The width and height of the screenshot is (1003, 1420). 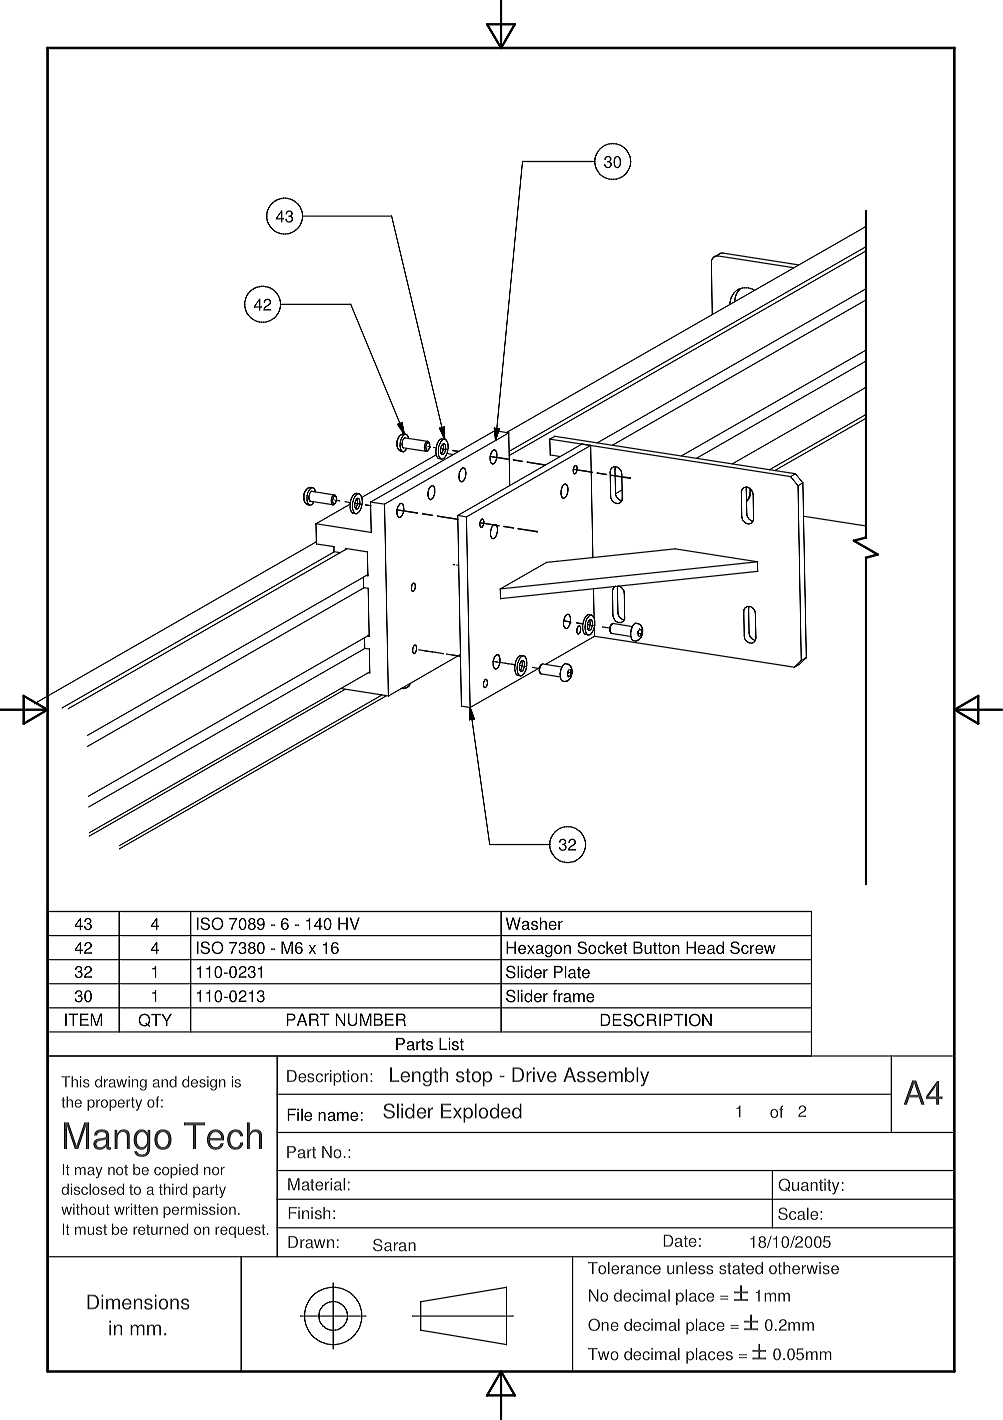 I want to click on Saran, so click(x=394, y=1245).
